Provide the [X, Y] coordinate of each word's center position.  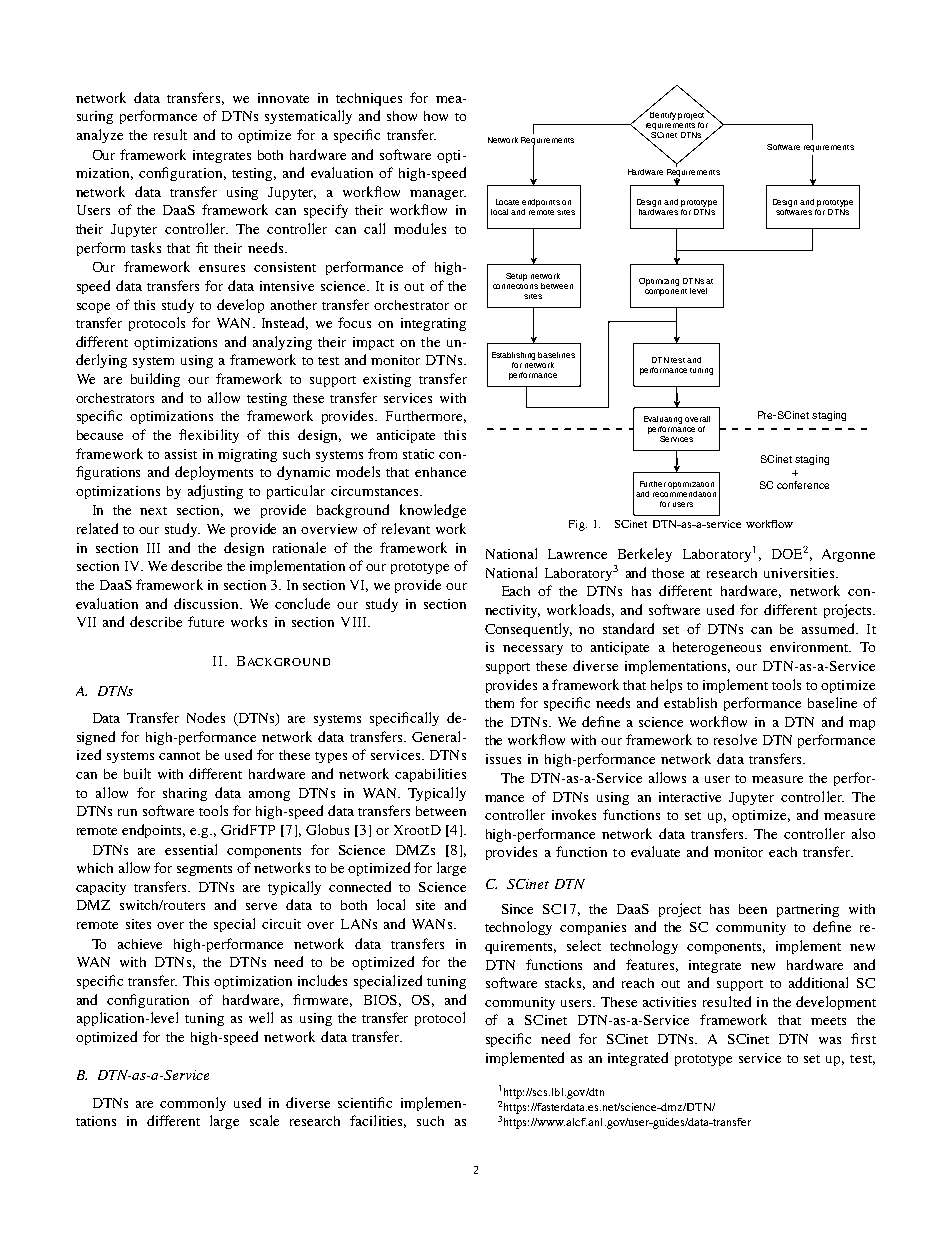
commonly [193, 1104]
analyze [100, 136]
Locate [507, 202]
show [402, 116]
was [830, 1040]
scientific [365, 1102]
